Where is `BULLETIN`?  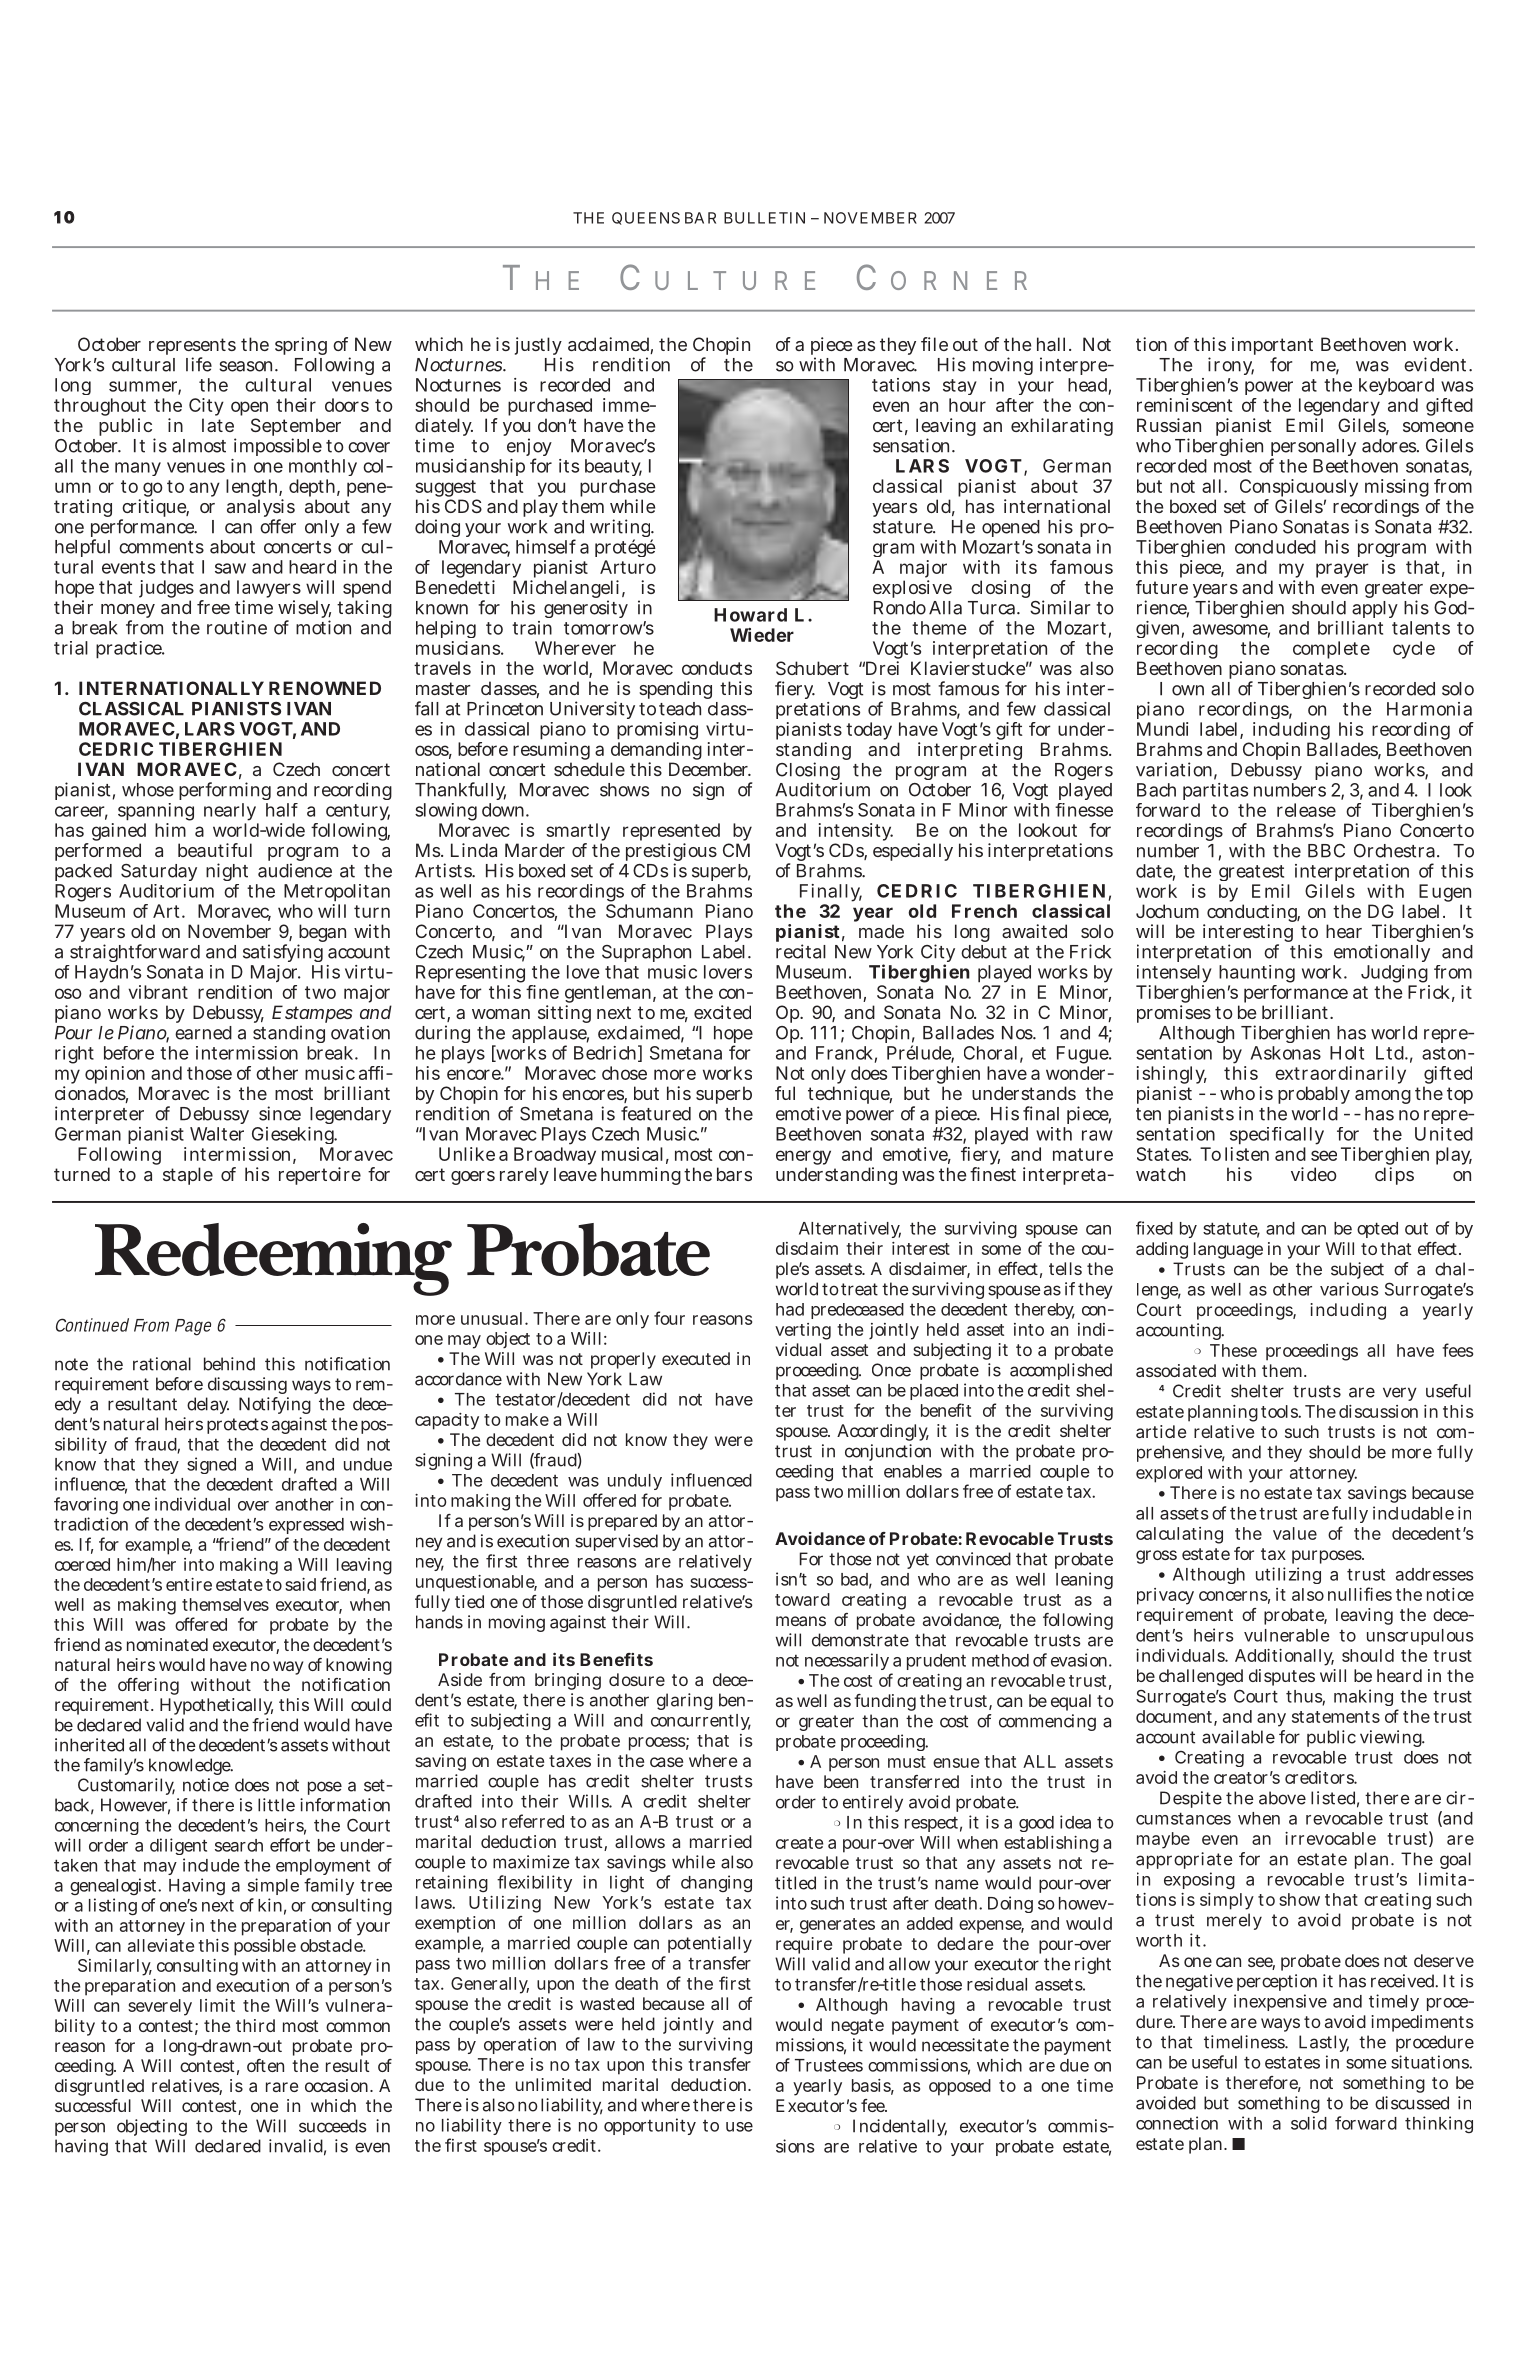 BULLETIN is located at coordinates (764, 218).
